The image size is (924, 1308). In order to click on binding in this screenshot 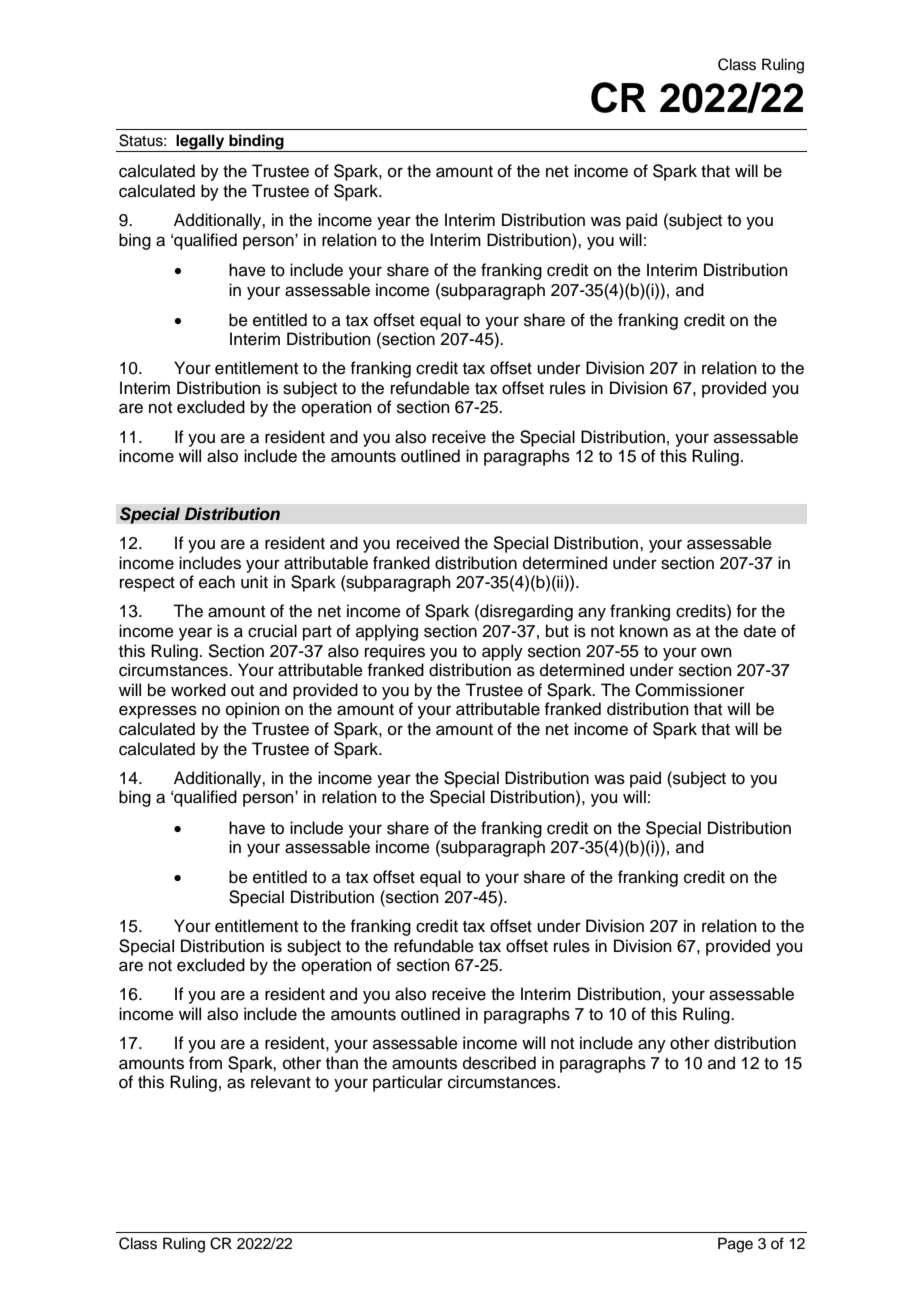, I will do `click(256, 143)`.
